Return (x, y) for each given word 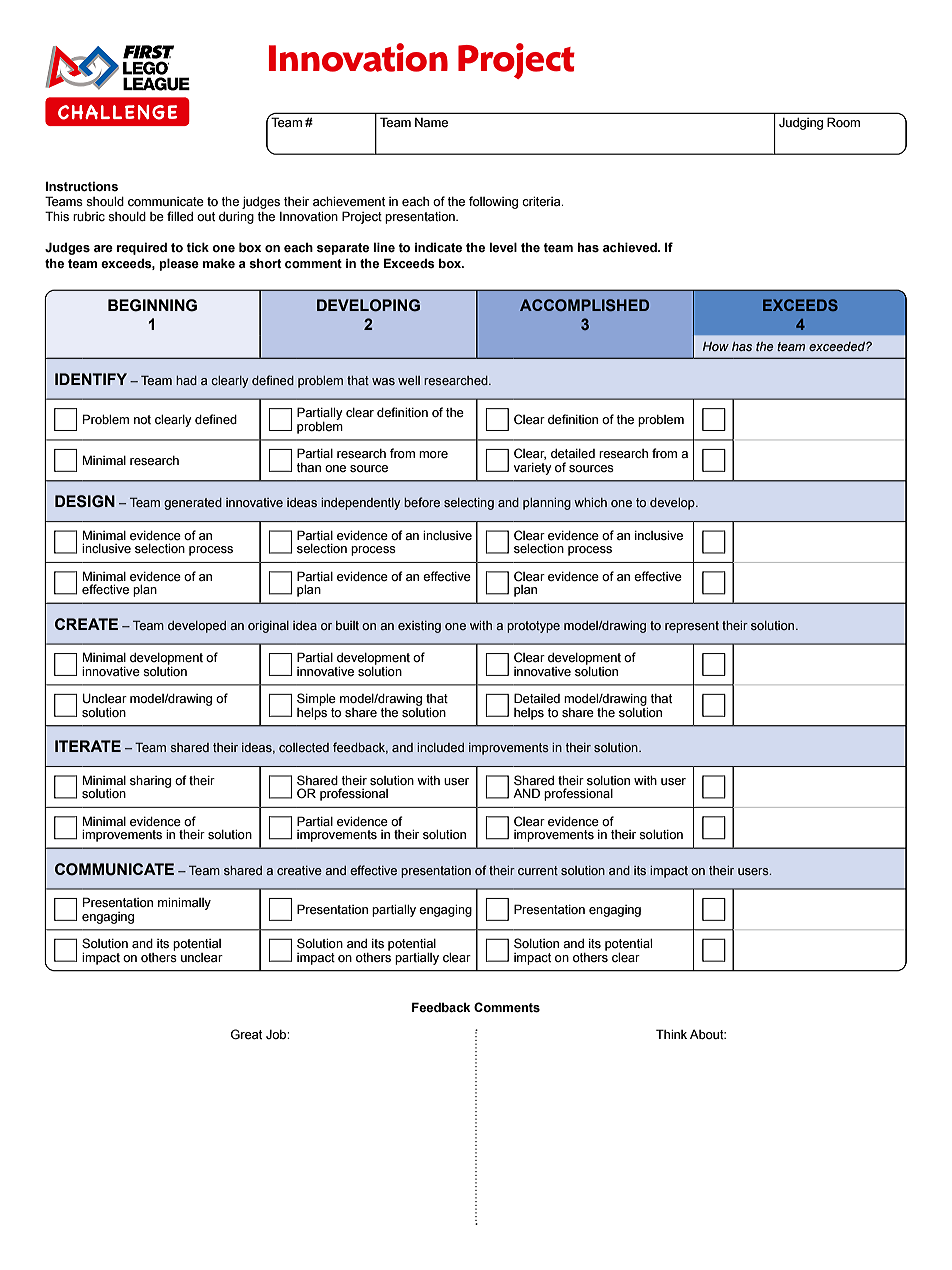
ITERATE (88, 746)
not (142, 419)
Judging (801, 124)
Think (671, 1034)
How (716, 346)
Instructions (82, 186)
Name (431, 122)
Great (246, 1034)
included (440, 747)
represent (692, 627)
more (433, 455)
